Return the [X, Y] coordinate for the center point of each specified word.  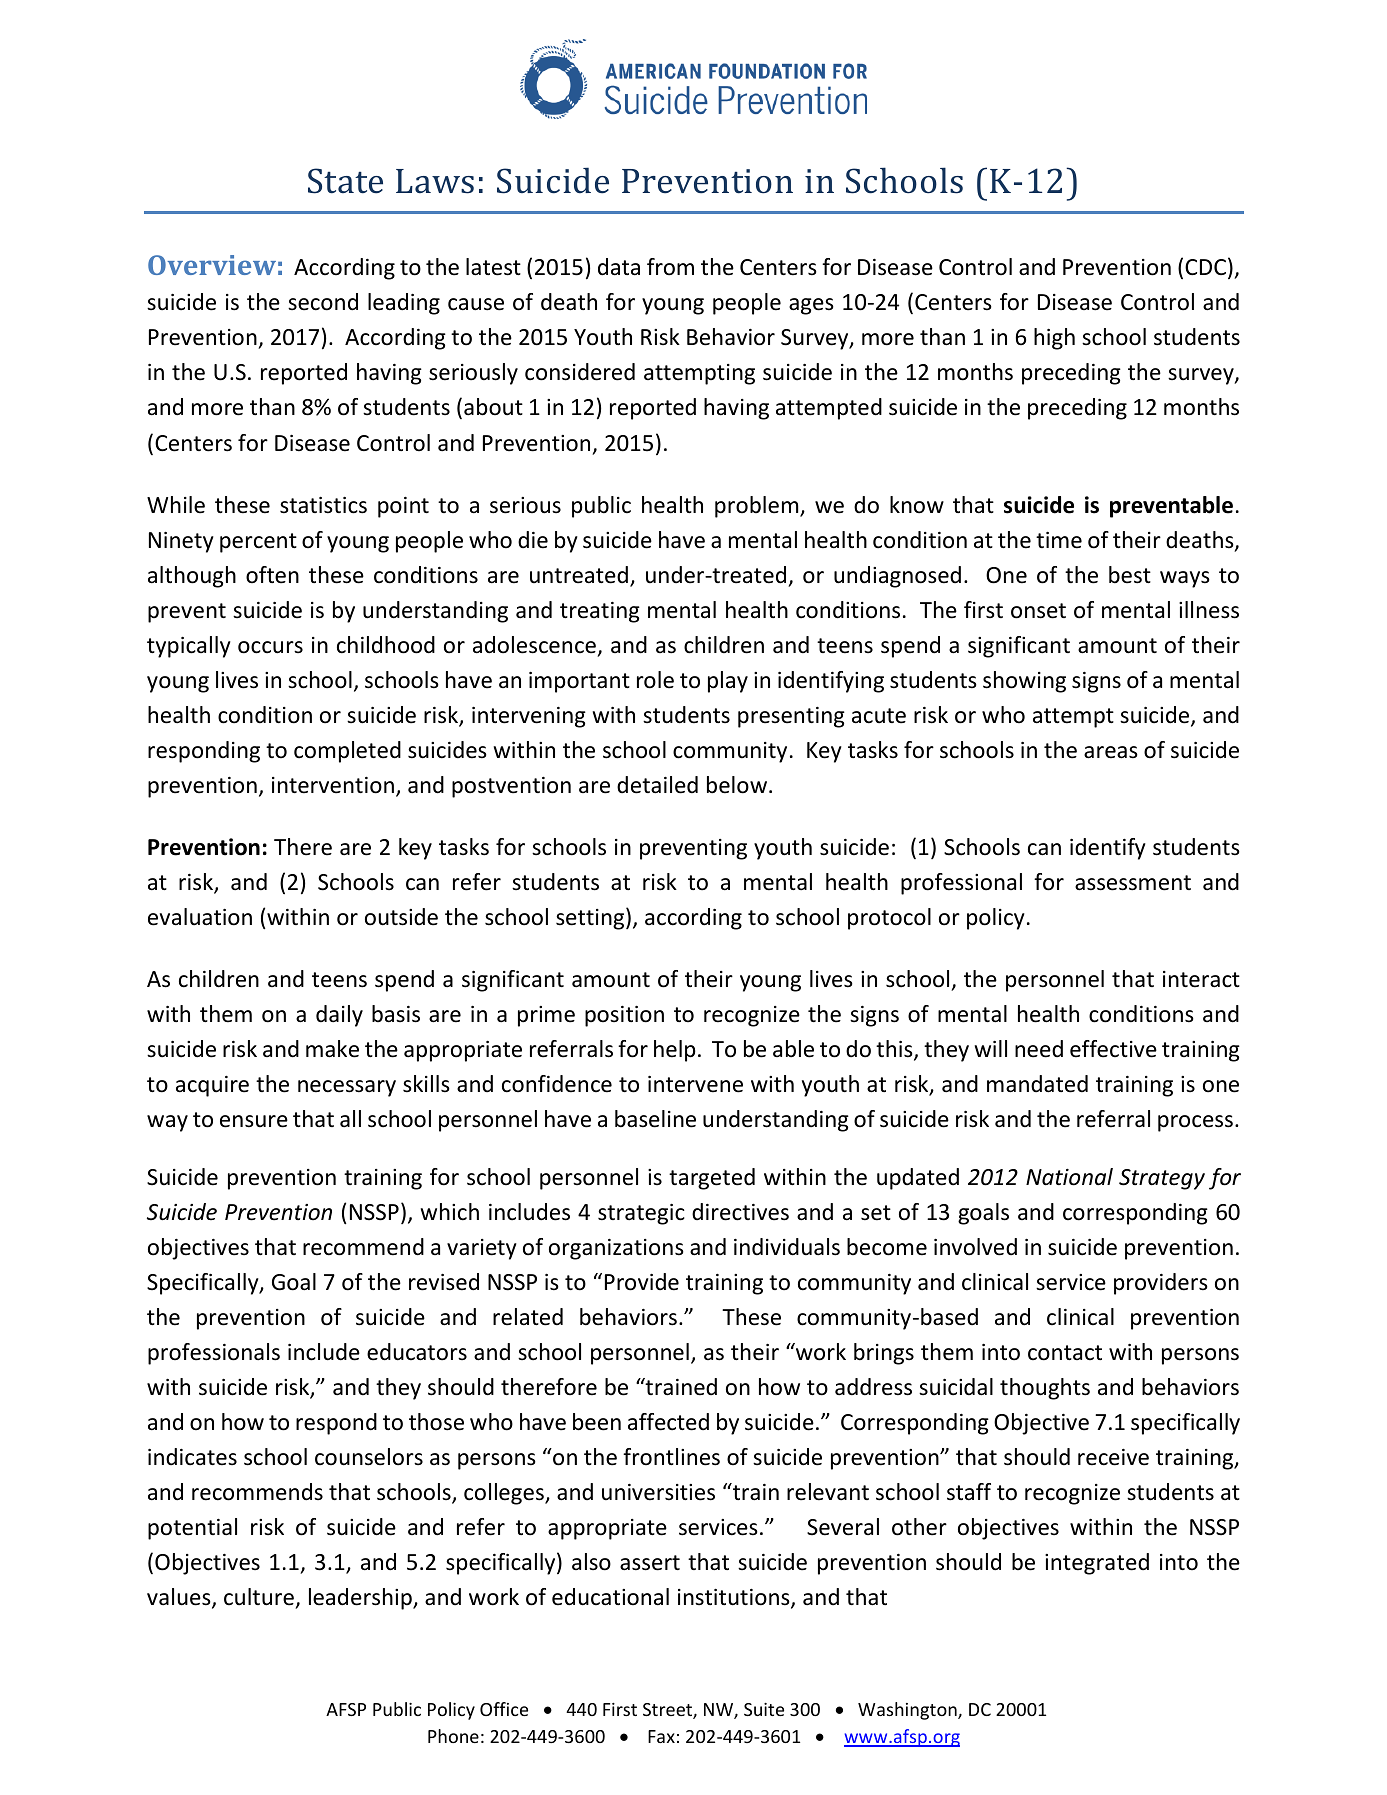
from [670, 267]
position [624, 1016]
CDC [1205, 267]
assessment [1133, 883]
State [345, 181]
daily [339, 1016]
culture [259, 1597]
